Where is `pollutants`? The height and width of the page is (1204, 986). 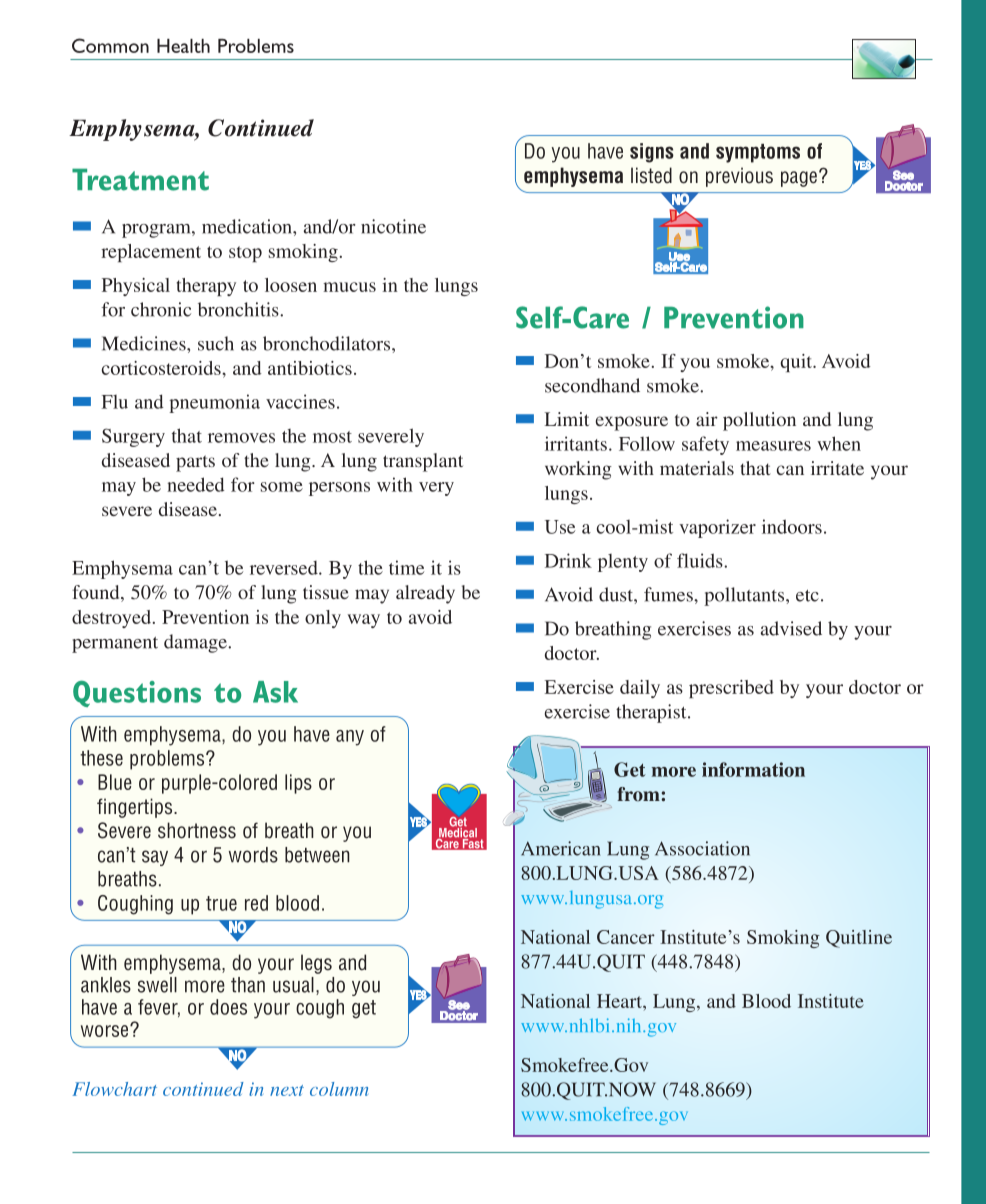
pollutants is located at coordinates (745, 596).
